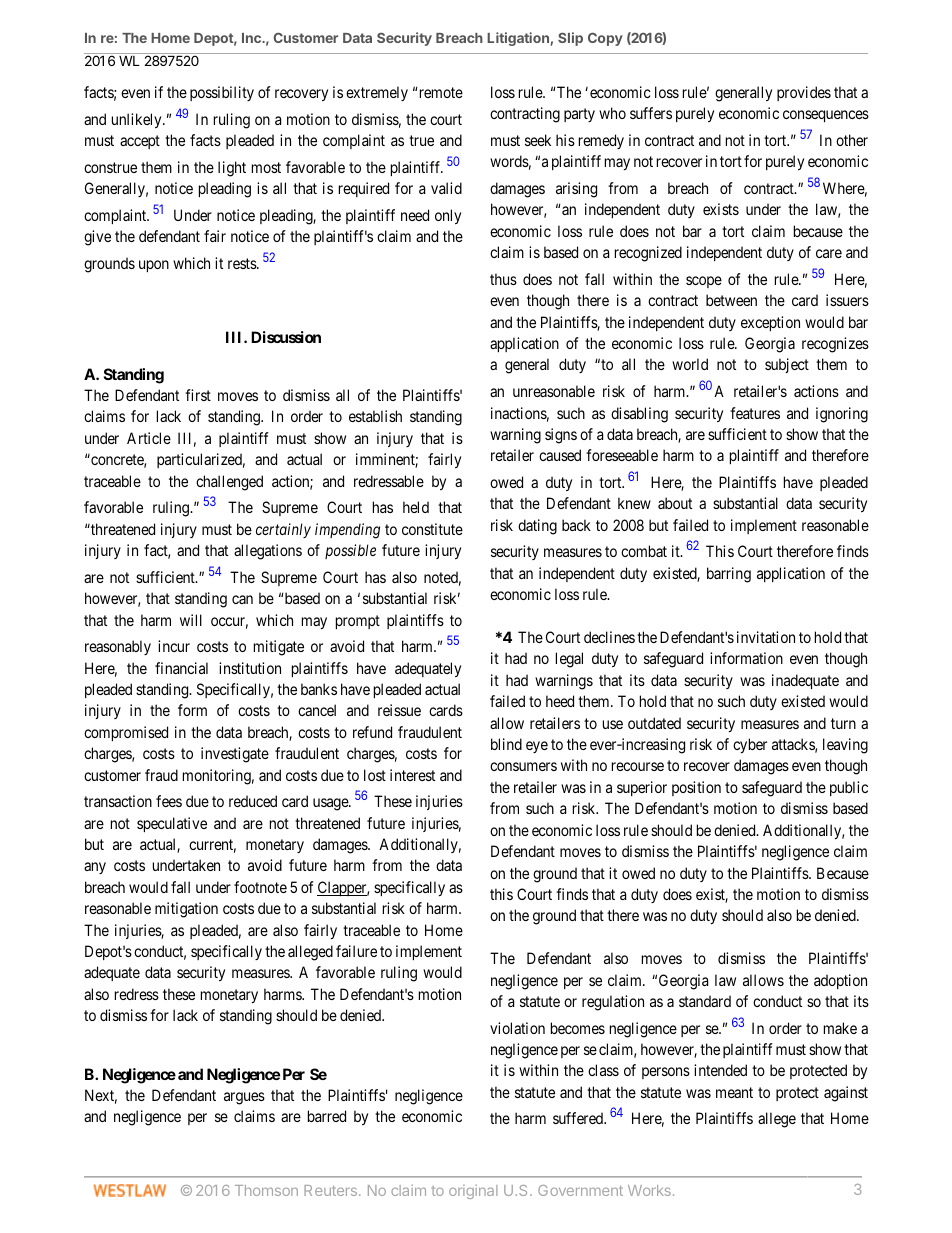  What do you see at coordinates (377, 93) in the screenshot?
I see `extremely` at bounding box center [377, 93].
